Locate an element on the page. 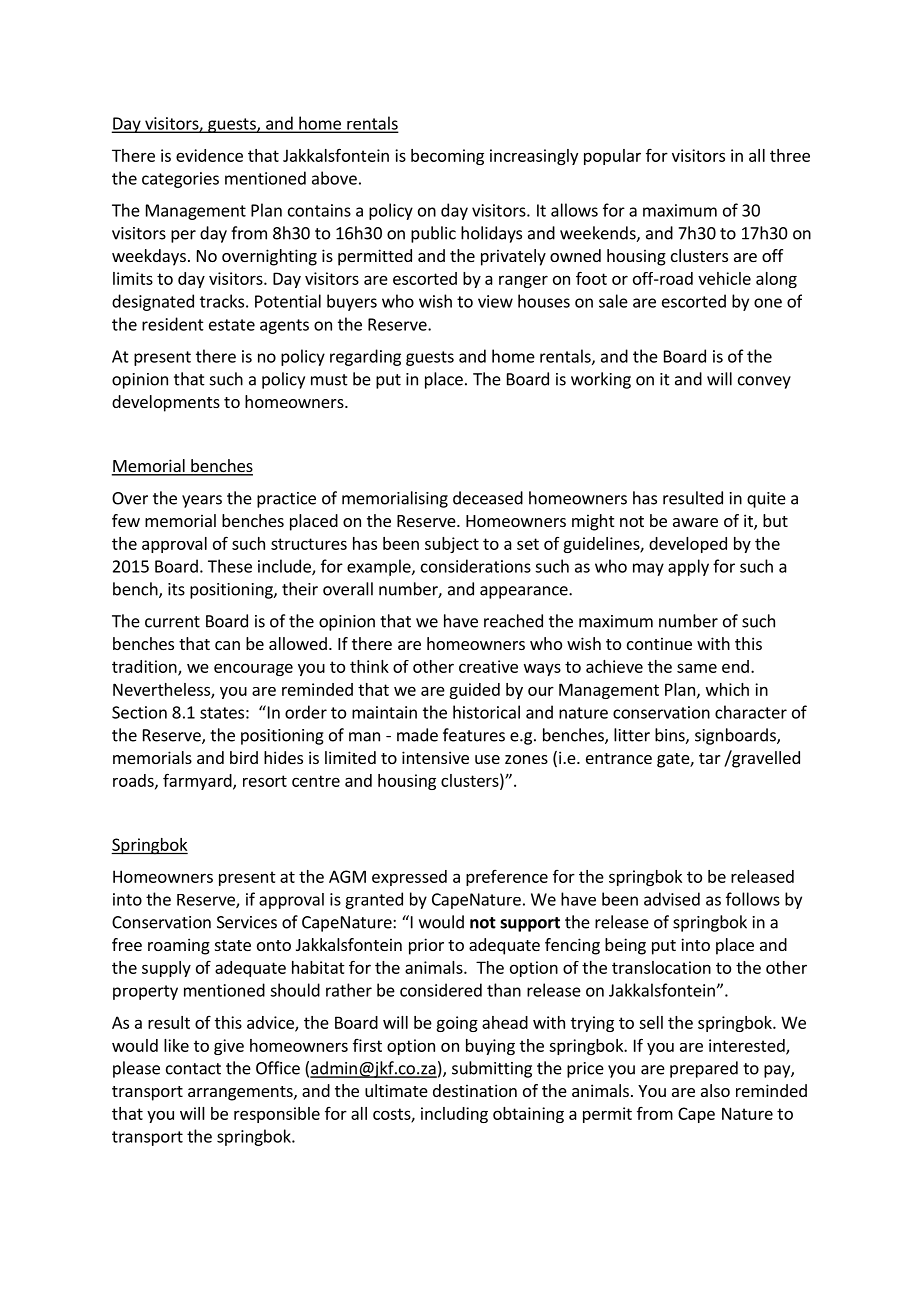 Image resolution: width=924 pixels, height=1308 pixels. three is located at coordinates (790, 155).
